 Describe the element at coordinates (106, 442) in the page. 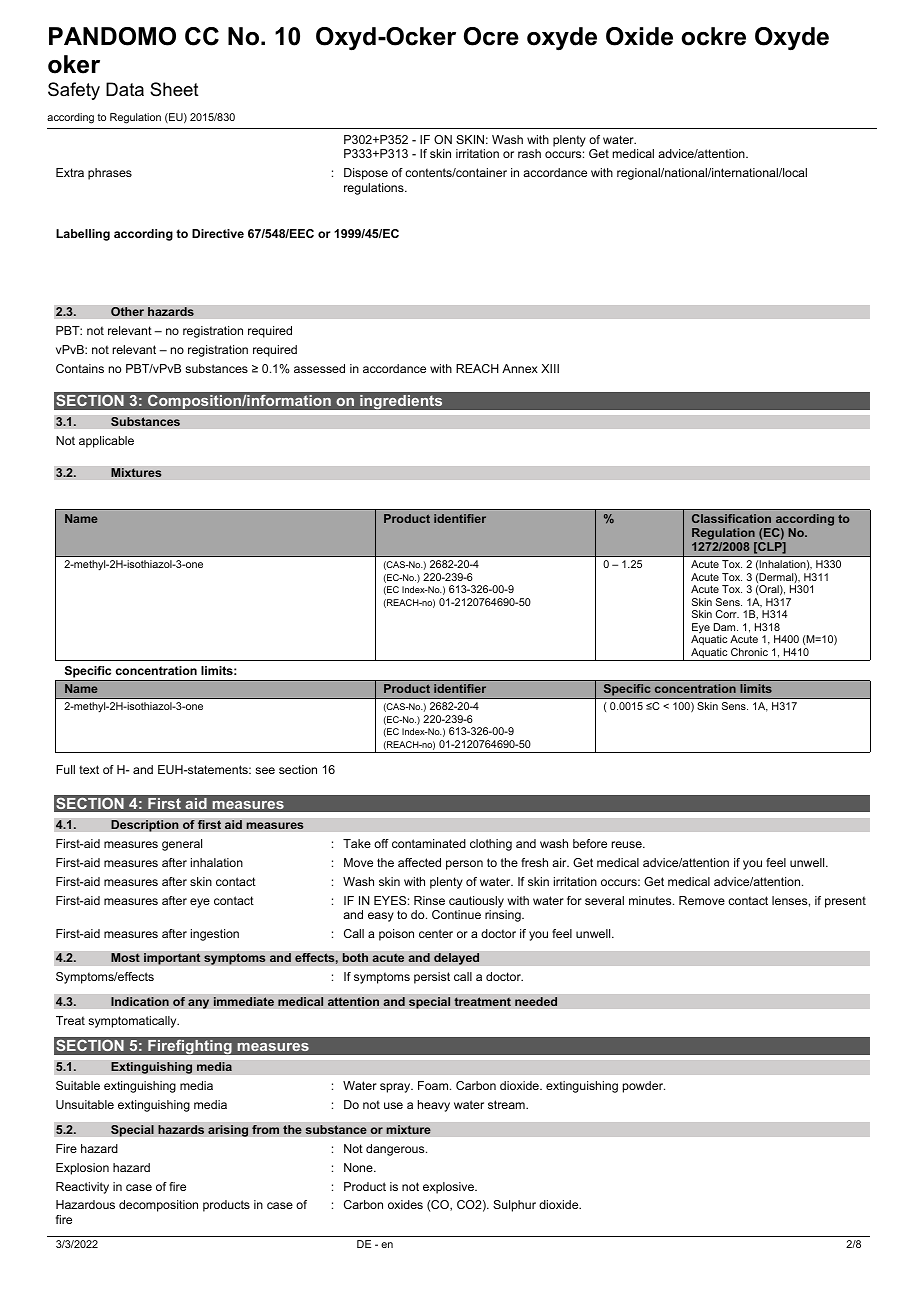

I see `applicable` at that location.
